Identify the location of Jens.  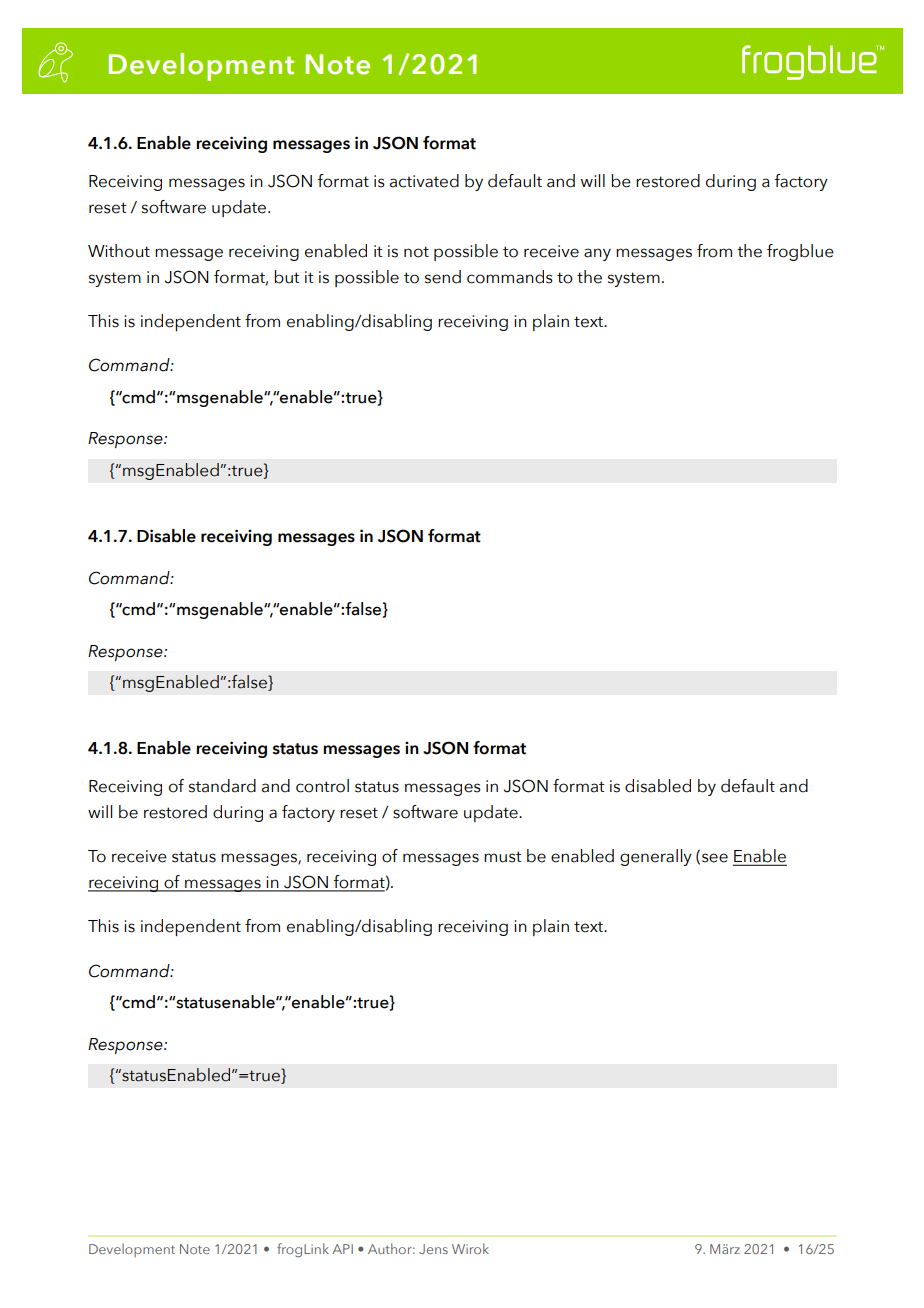
(433, 1249).
